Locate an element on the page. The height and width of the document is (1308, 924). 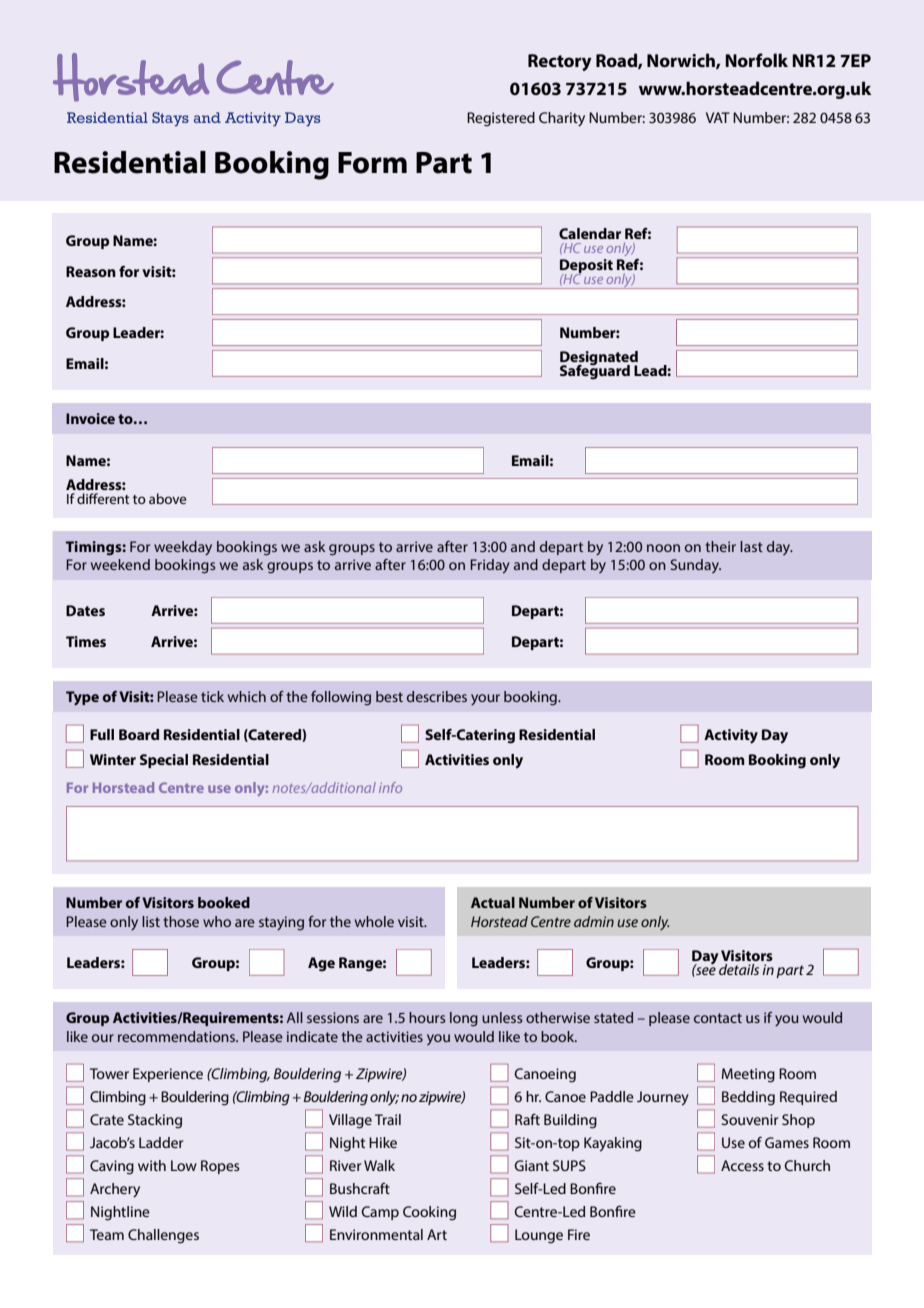
describes is located at coordinates (437, 696).
